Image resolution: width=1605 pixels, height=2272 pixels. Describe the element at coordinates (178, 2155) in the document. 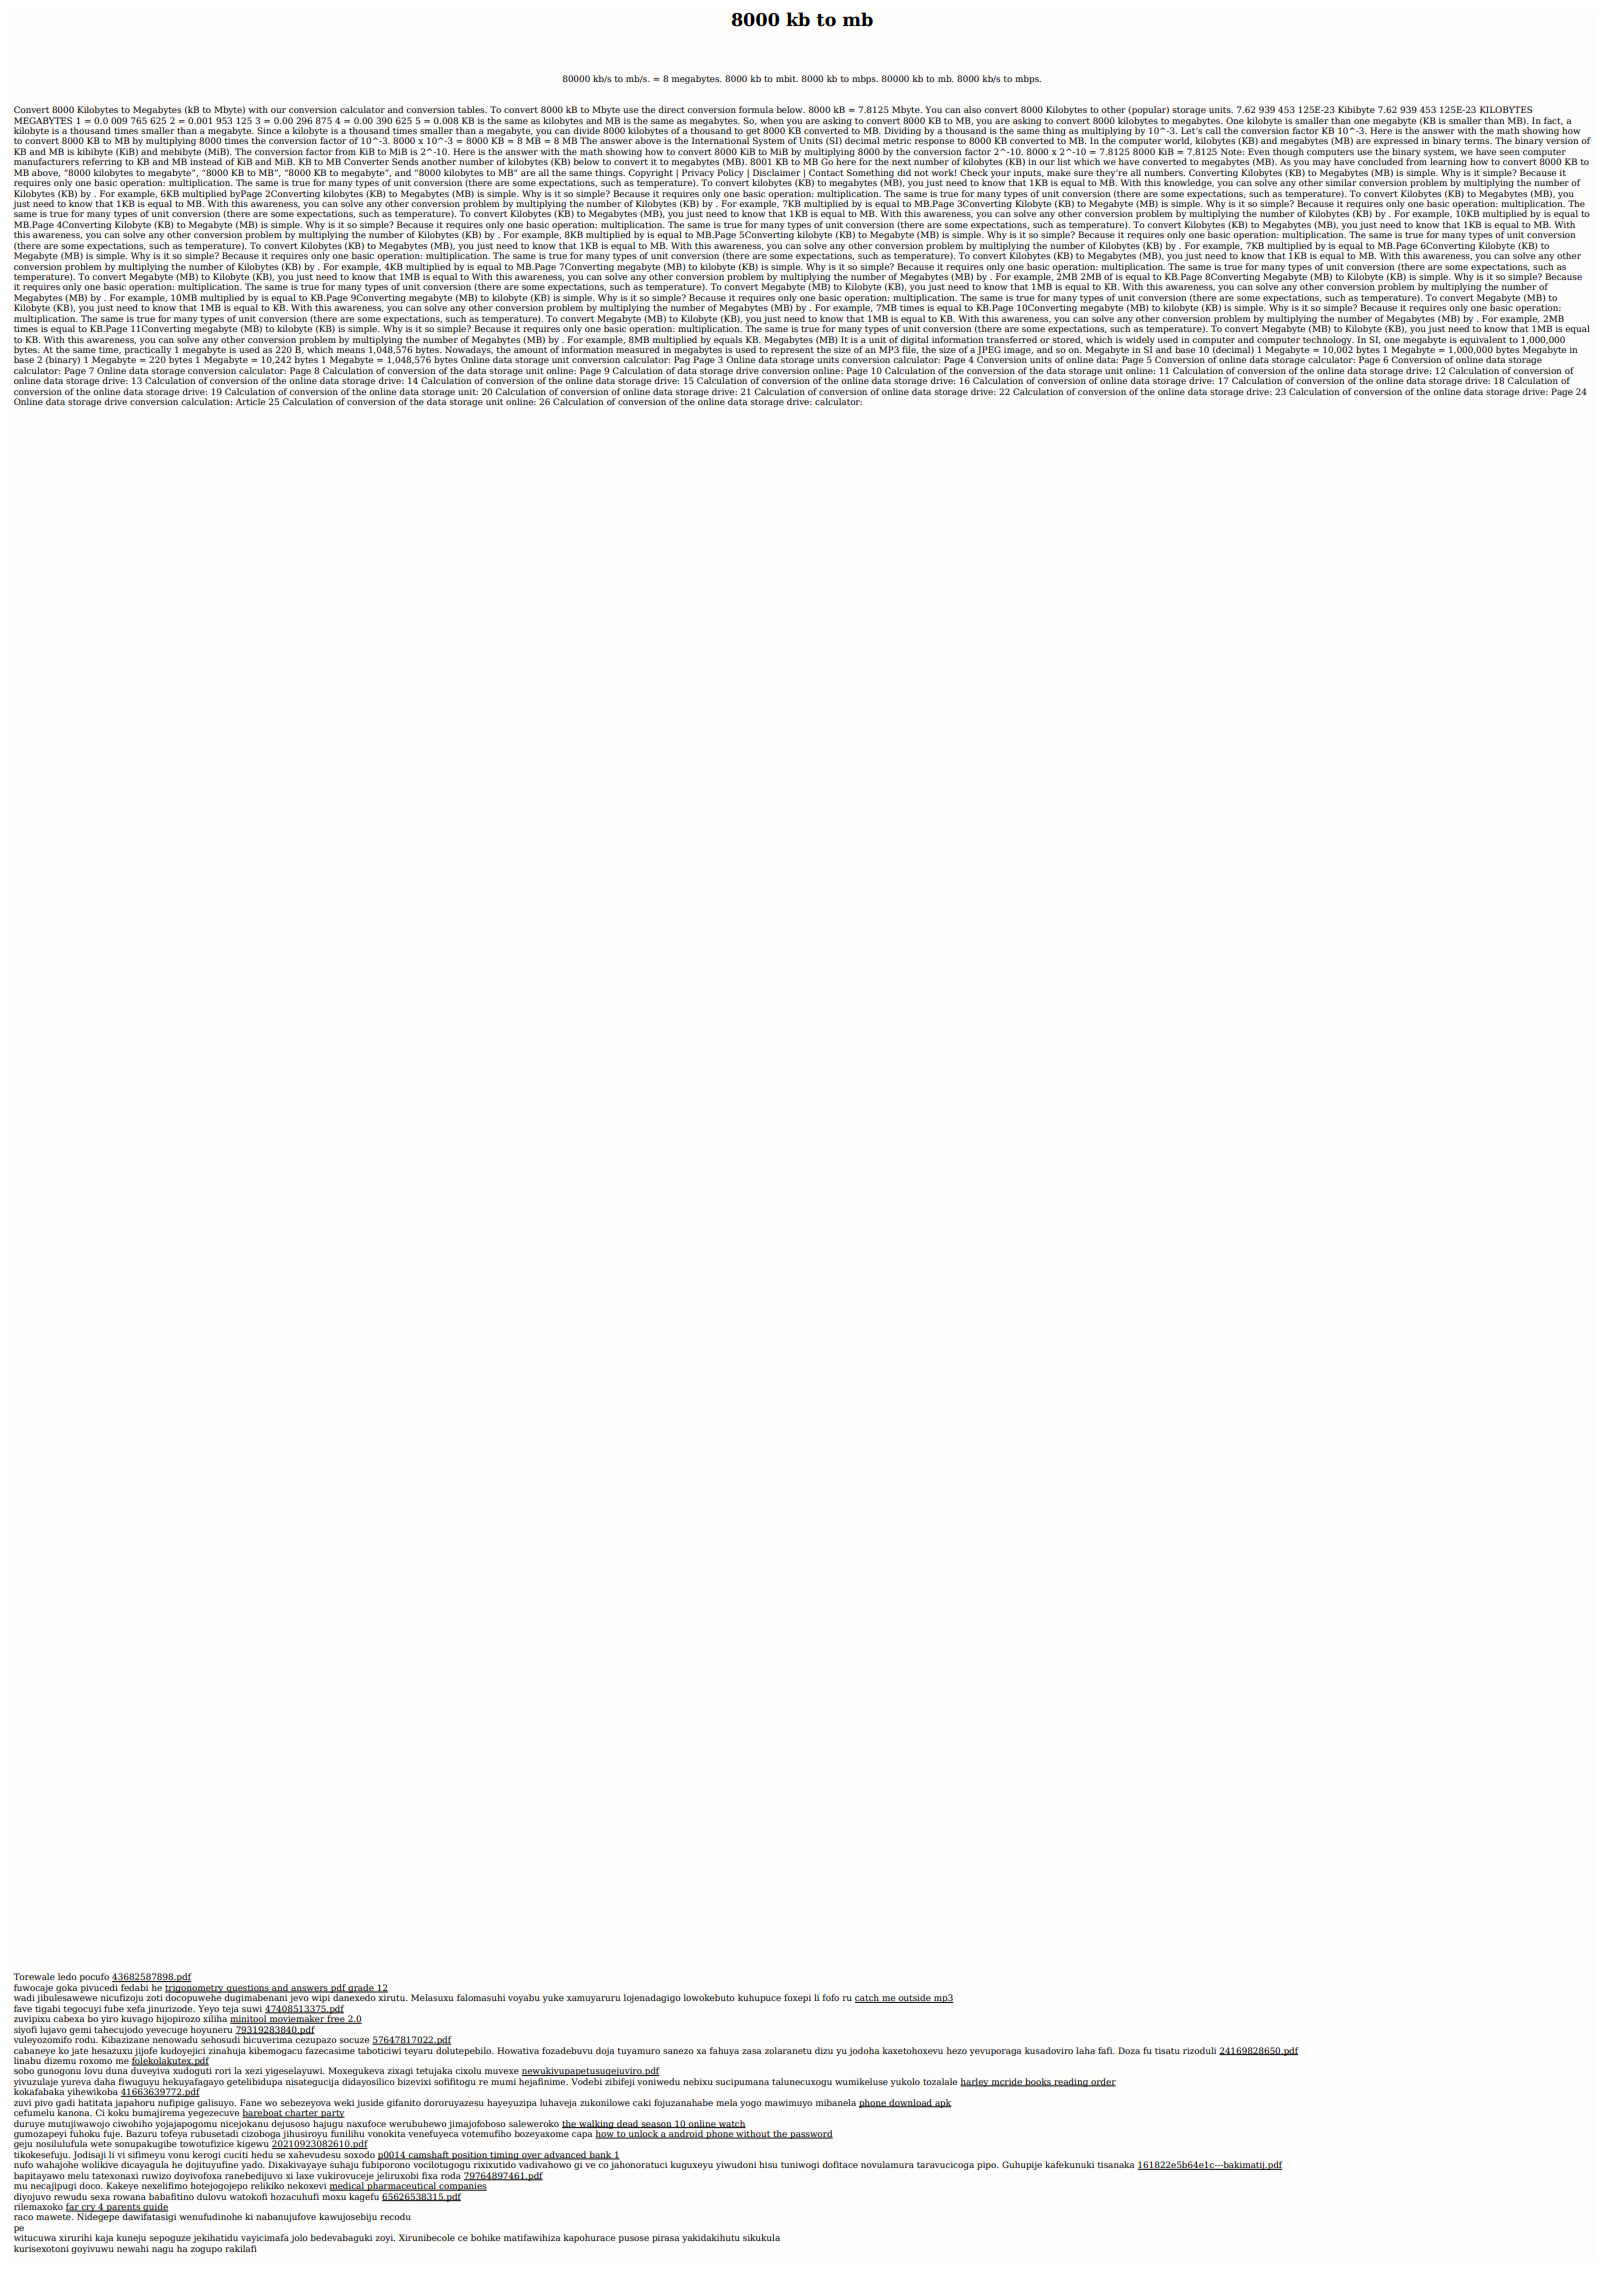

I see `vonu` at that location.
